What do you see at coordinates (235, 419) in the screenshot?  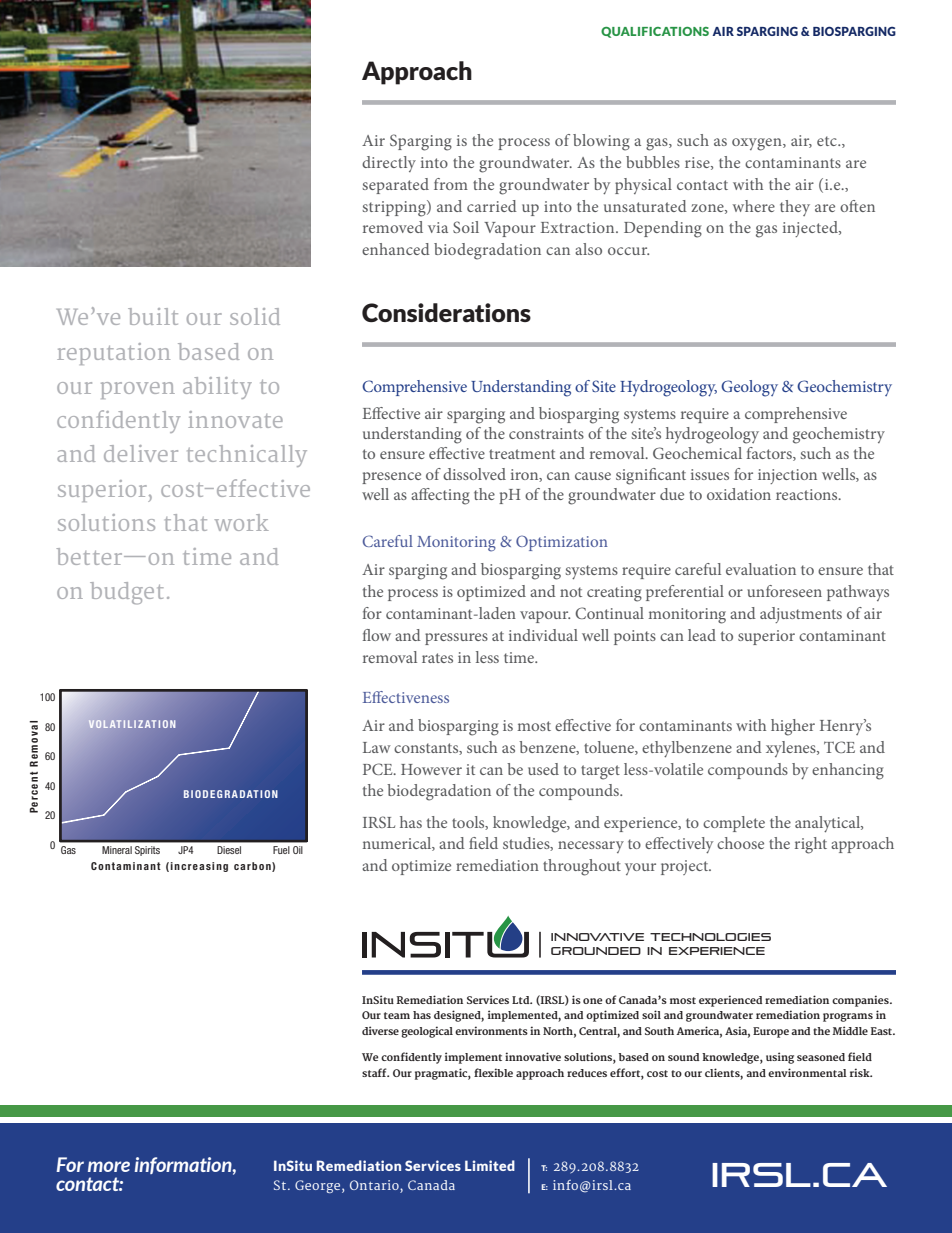 I see `innovate` at bounding box center [235, 419].
